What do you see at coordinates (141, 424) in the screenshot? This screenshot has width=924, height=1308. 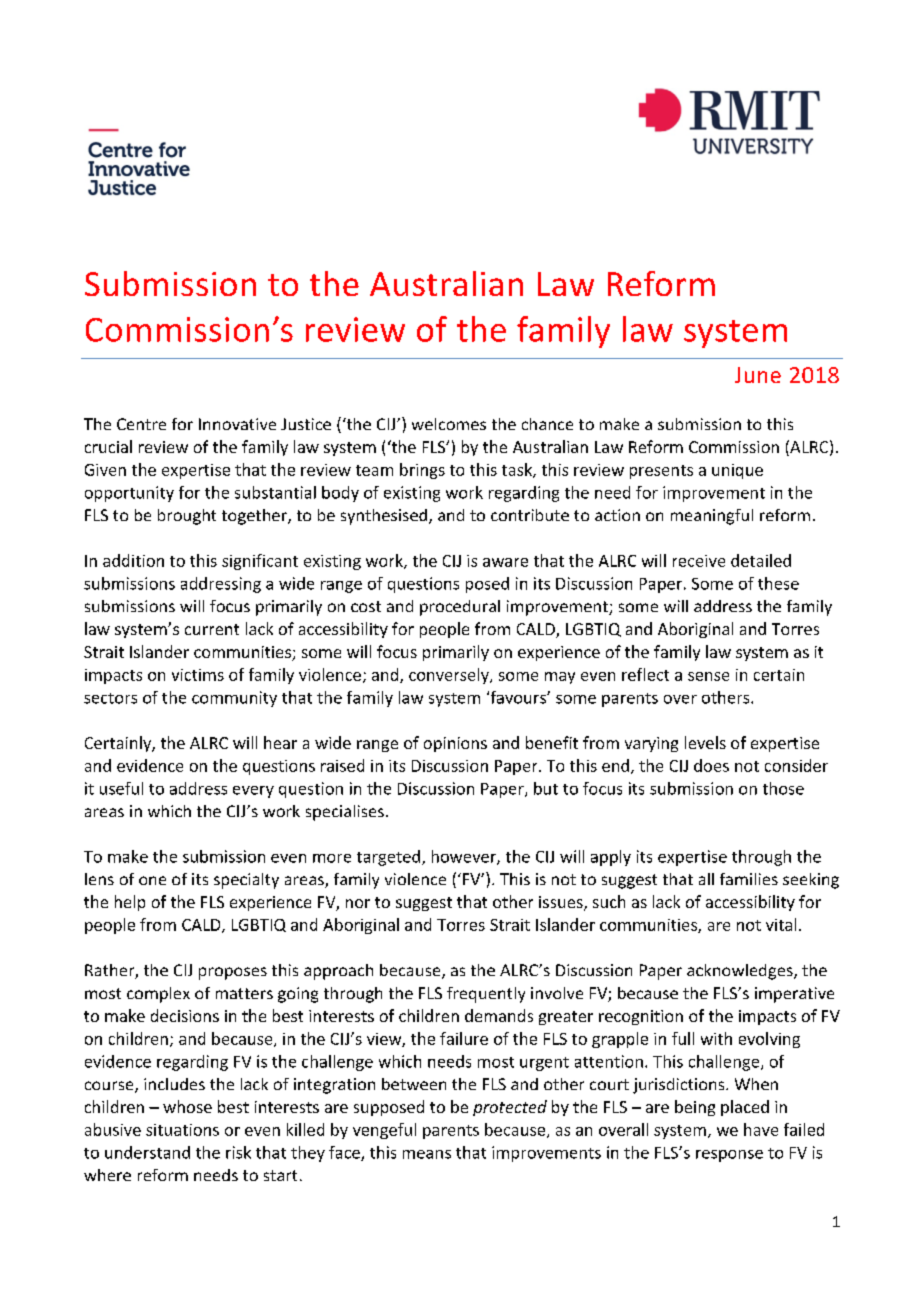 I see `Centre` at bounding box center [141, 424].
